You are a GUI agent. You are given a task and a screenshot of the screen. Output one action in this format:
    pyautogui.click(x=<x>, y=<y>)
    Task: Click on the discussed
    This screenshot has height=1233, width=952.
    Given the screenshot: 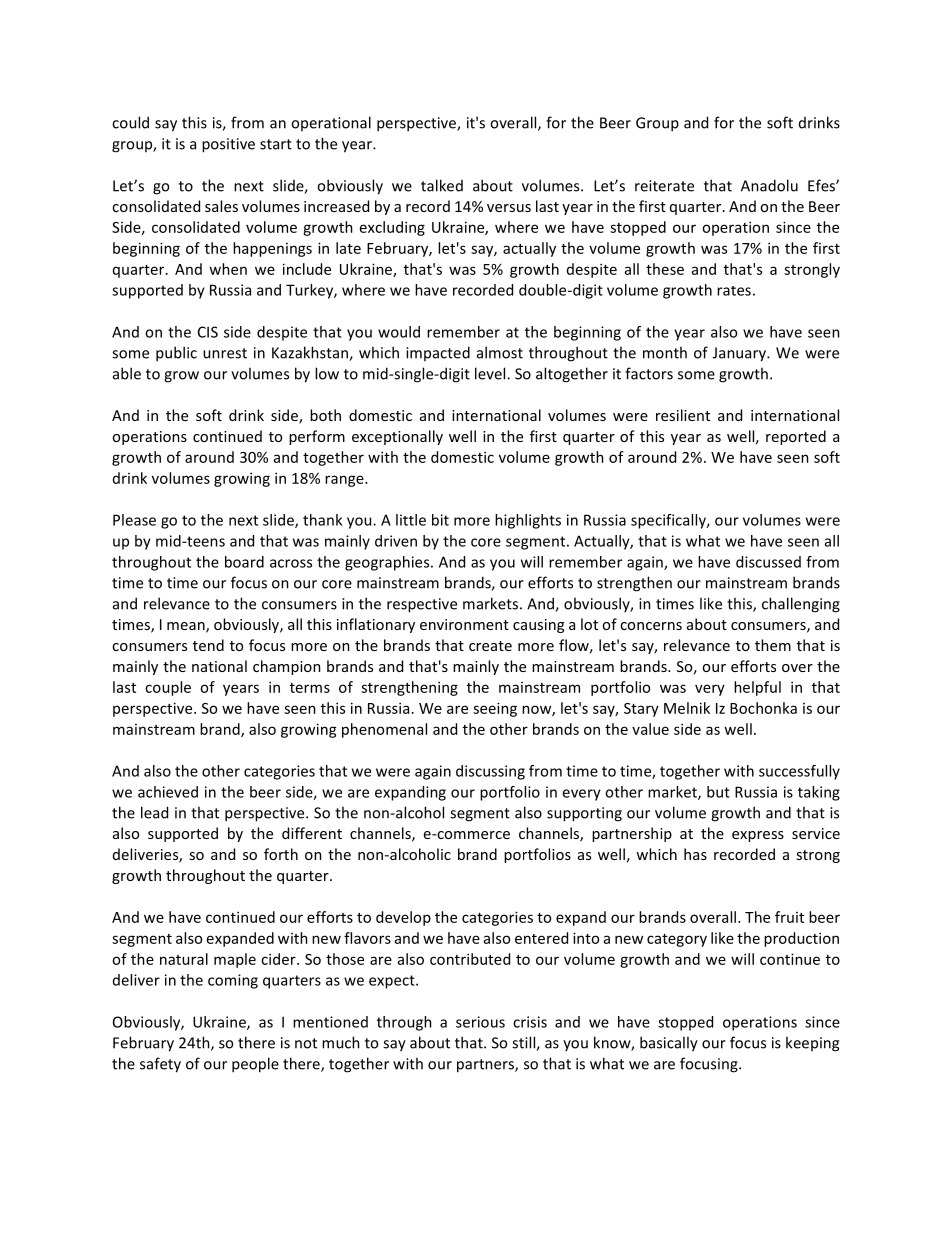 What is the action you would take?
    pyautogui.click(x=768, y=562)
